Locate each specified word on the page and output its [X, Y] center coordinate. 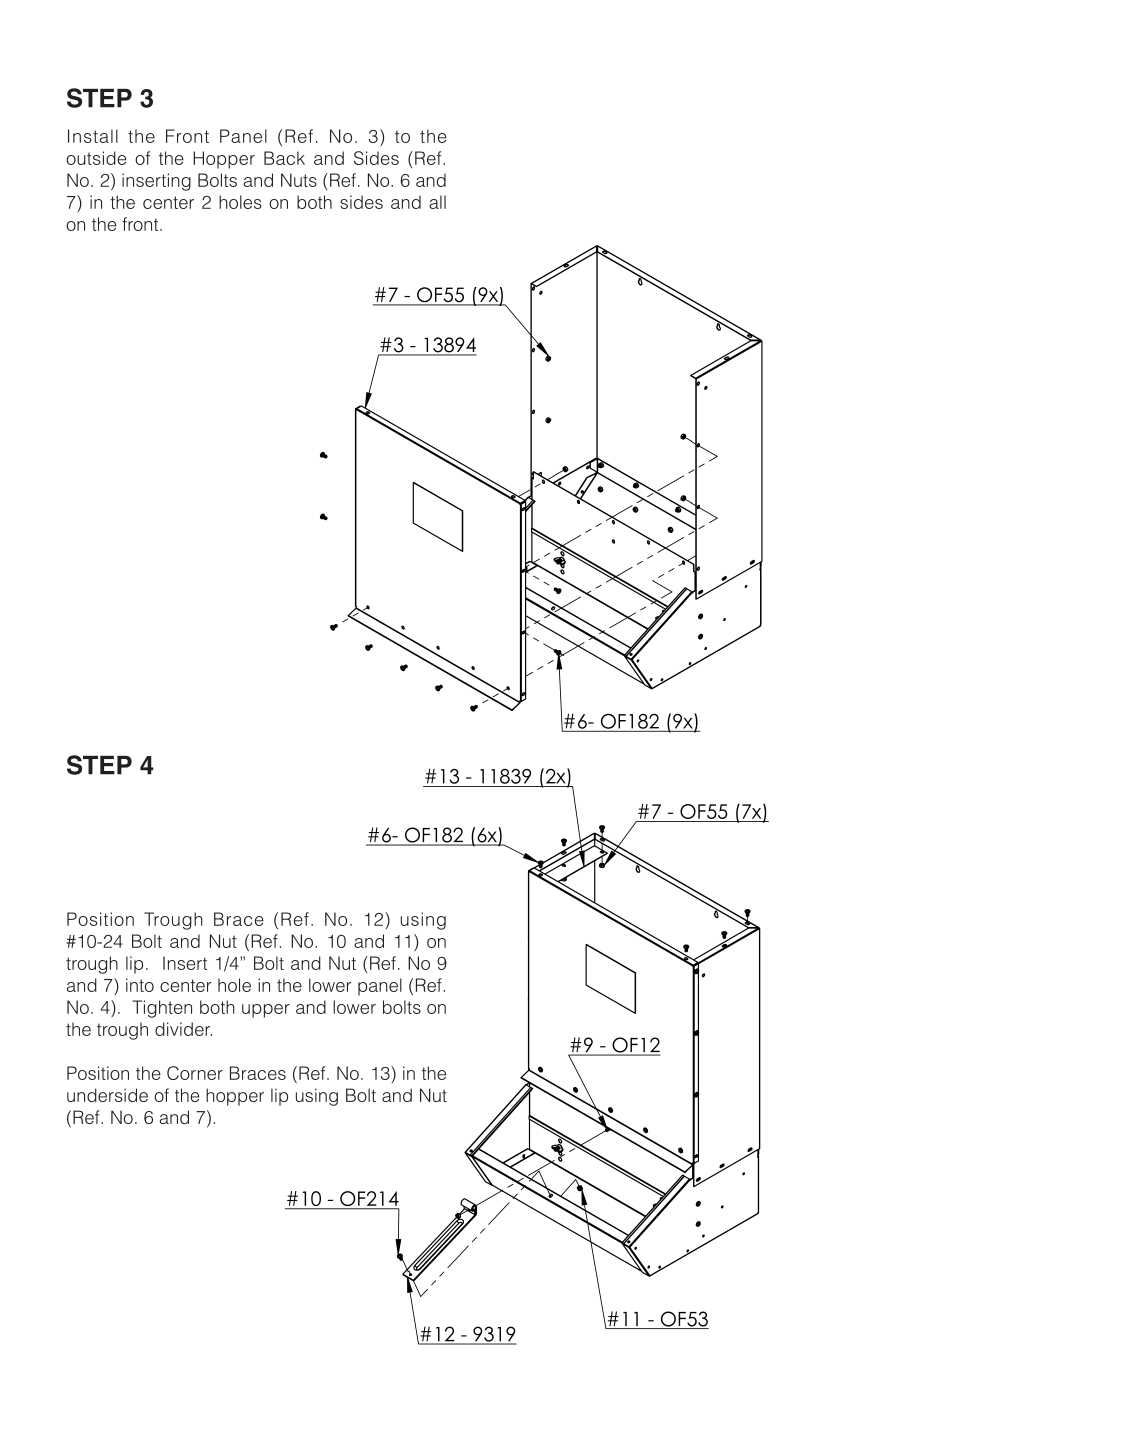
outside [96, 158]
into [140, 985]
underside [107, 1095]
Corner [195, 1073]
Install [93, 136]
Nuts [299, 180]
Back [284, 158]
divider [183, 1029]
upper [266, 1011]
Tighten [162, 1009]
